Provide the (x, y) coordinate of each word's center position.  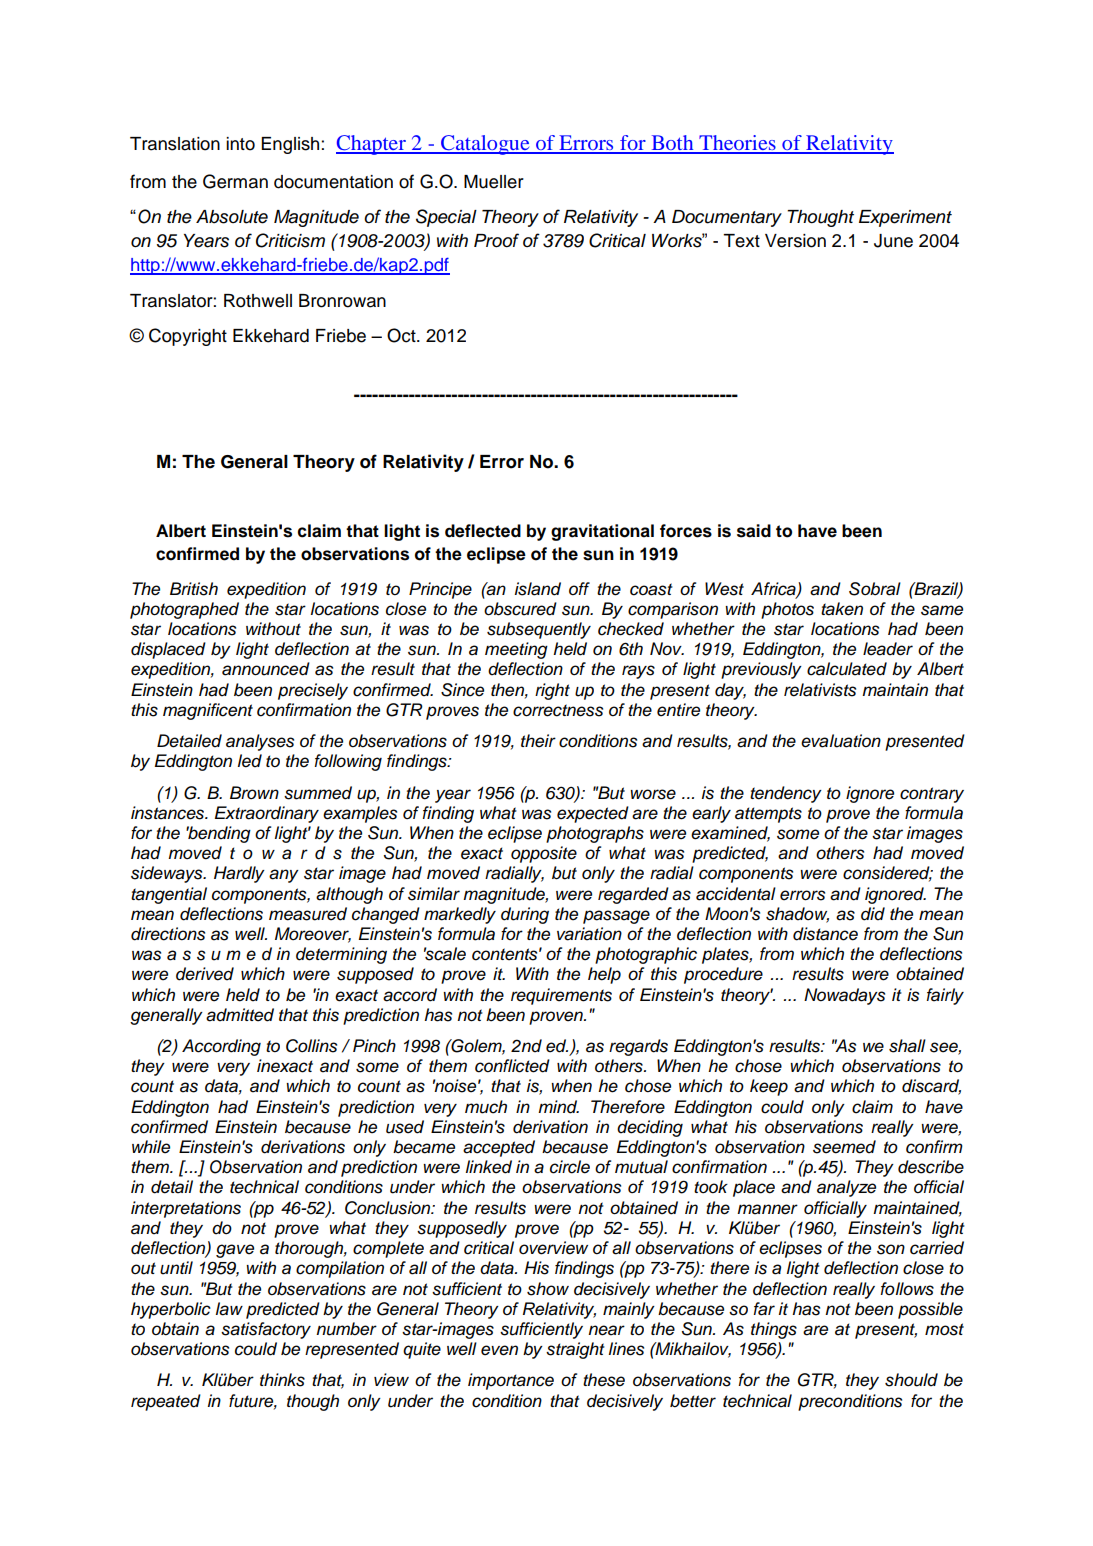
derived (205, 974)
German (235, 181)
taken (842, 609)
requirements (561, 996)
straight (575, 1350)
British (194, 589)
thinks (282, 1380)
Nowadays (844, 996)
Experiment (905, 218)
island (538, 589)
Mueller (494, 182)
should (911, 1380)
